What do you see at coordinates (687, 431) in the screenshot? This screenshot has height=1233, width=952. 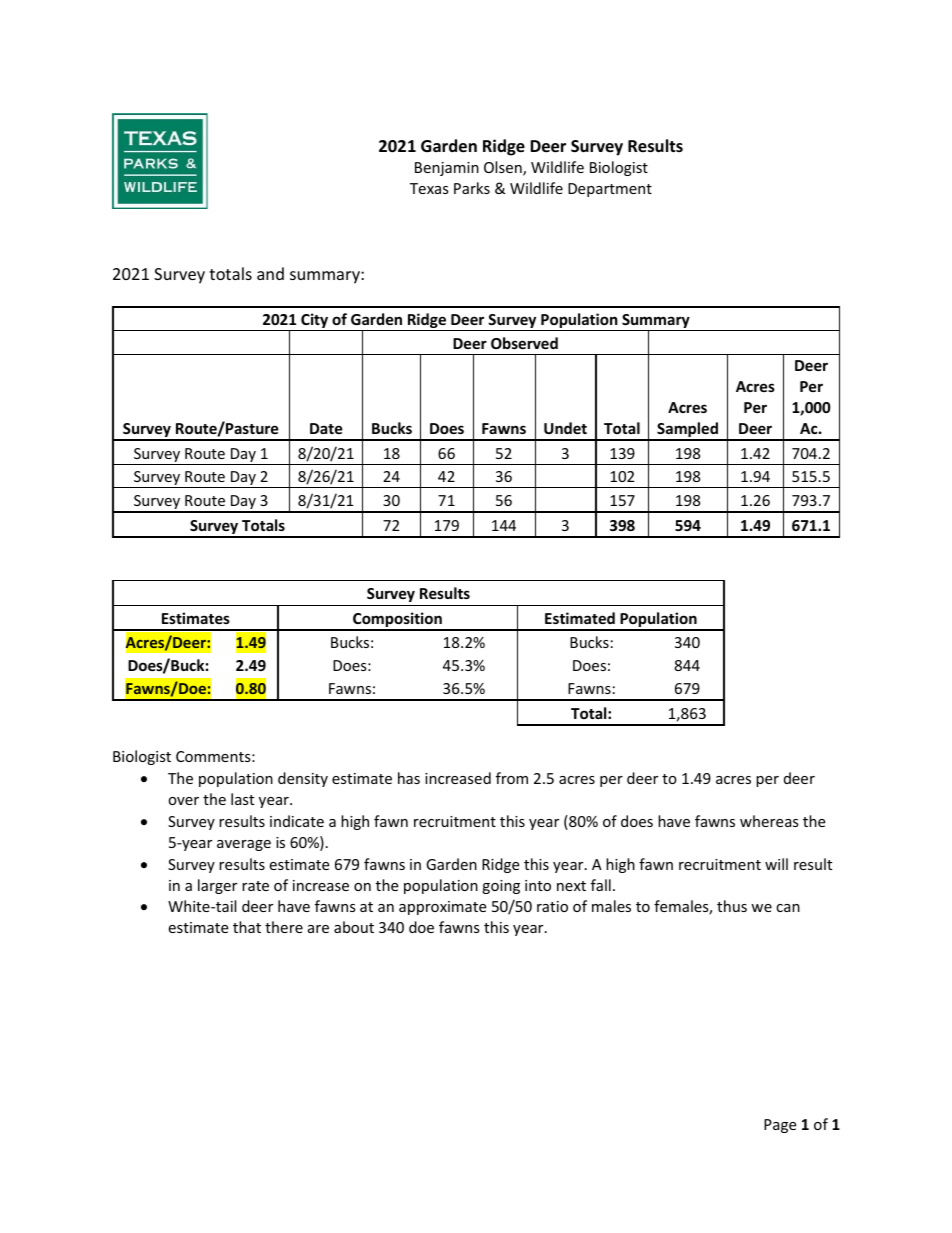 I see `Sampled` at bounding box center [687, 431].
